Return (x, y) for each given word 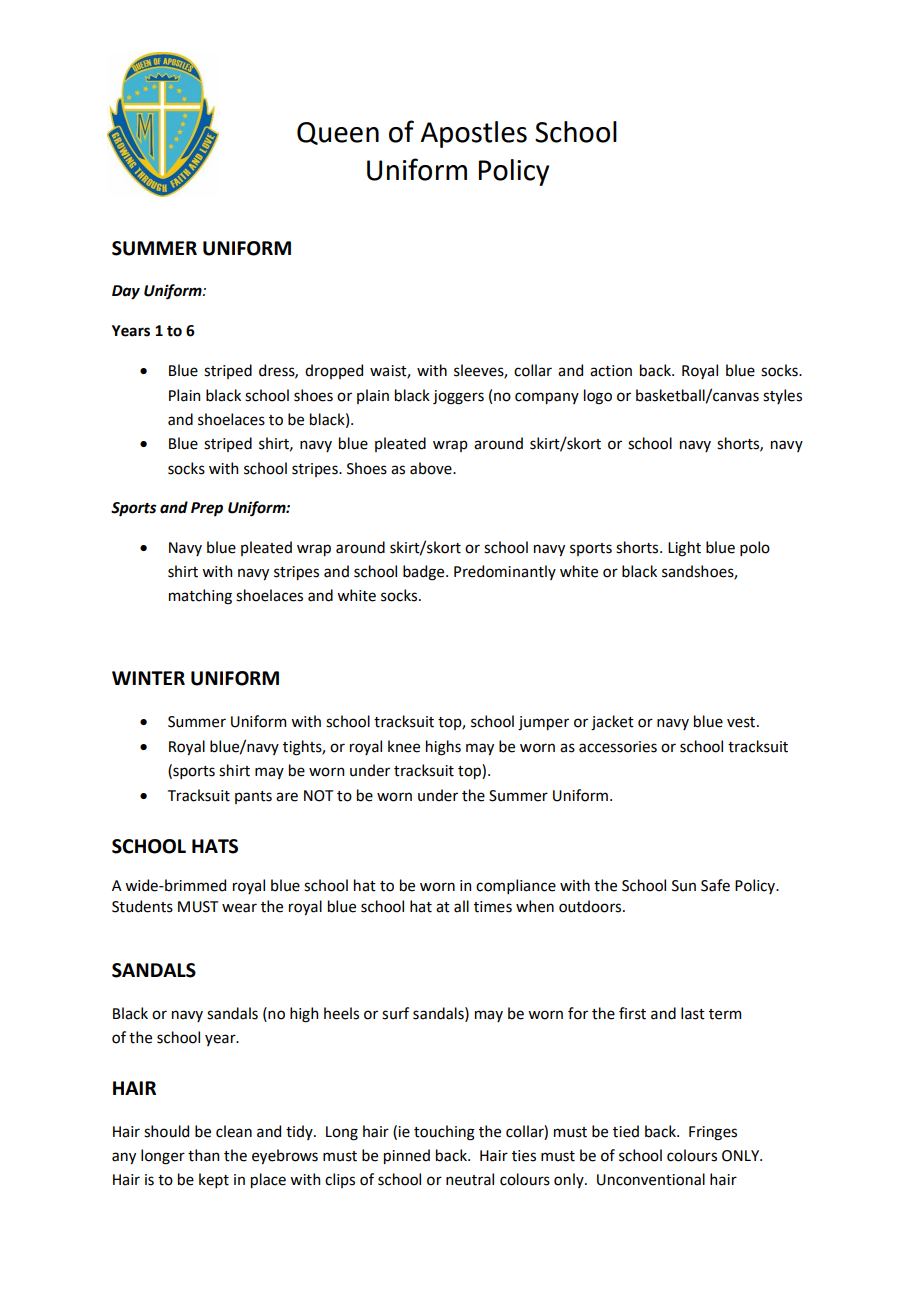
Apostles (474, 134)
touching (444, 1133)
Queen (338, 133)
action (611, 371)
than (203, 1155)
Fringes (713, 1133)
